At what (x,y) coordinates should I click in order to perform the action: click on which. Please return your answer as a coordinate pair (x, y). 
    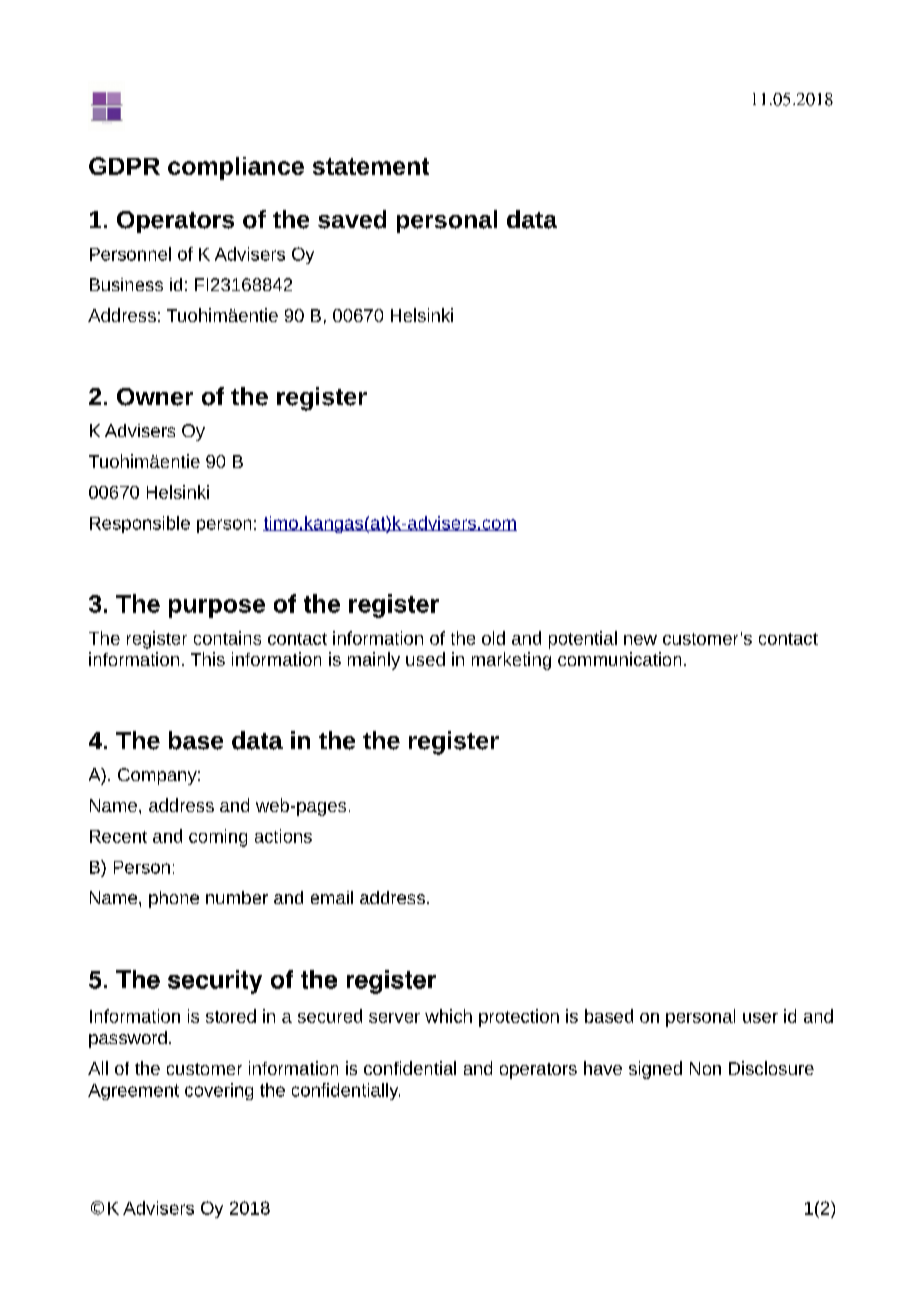
    Looking at the image, I should click on (448, 1016).
